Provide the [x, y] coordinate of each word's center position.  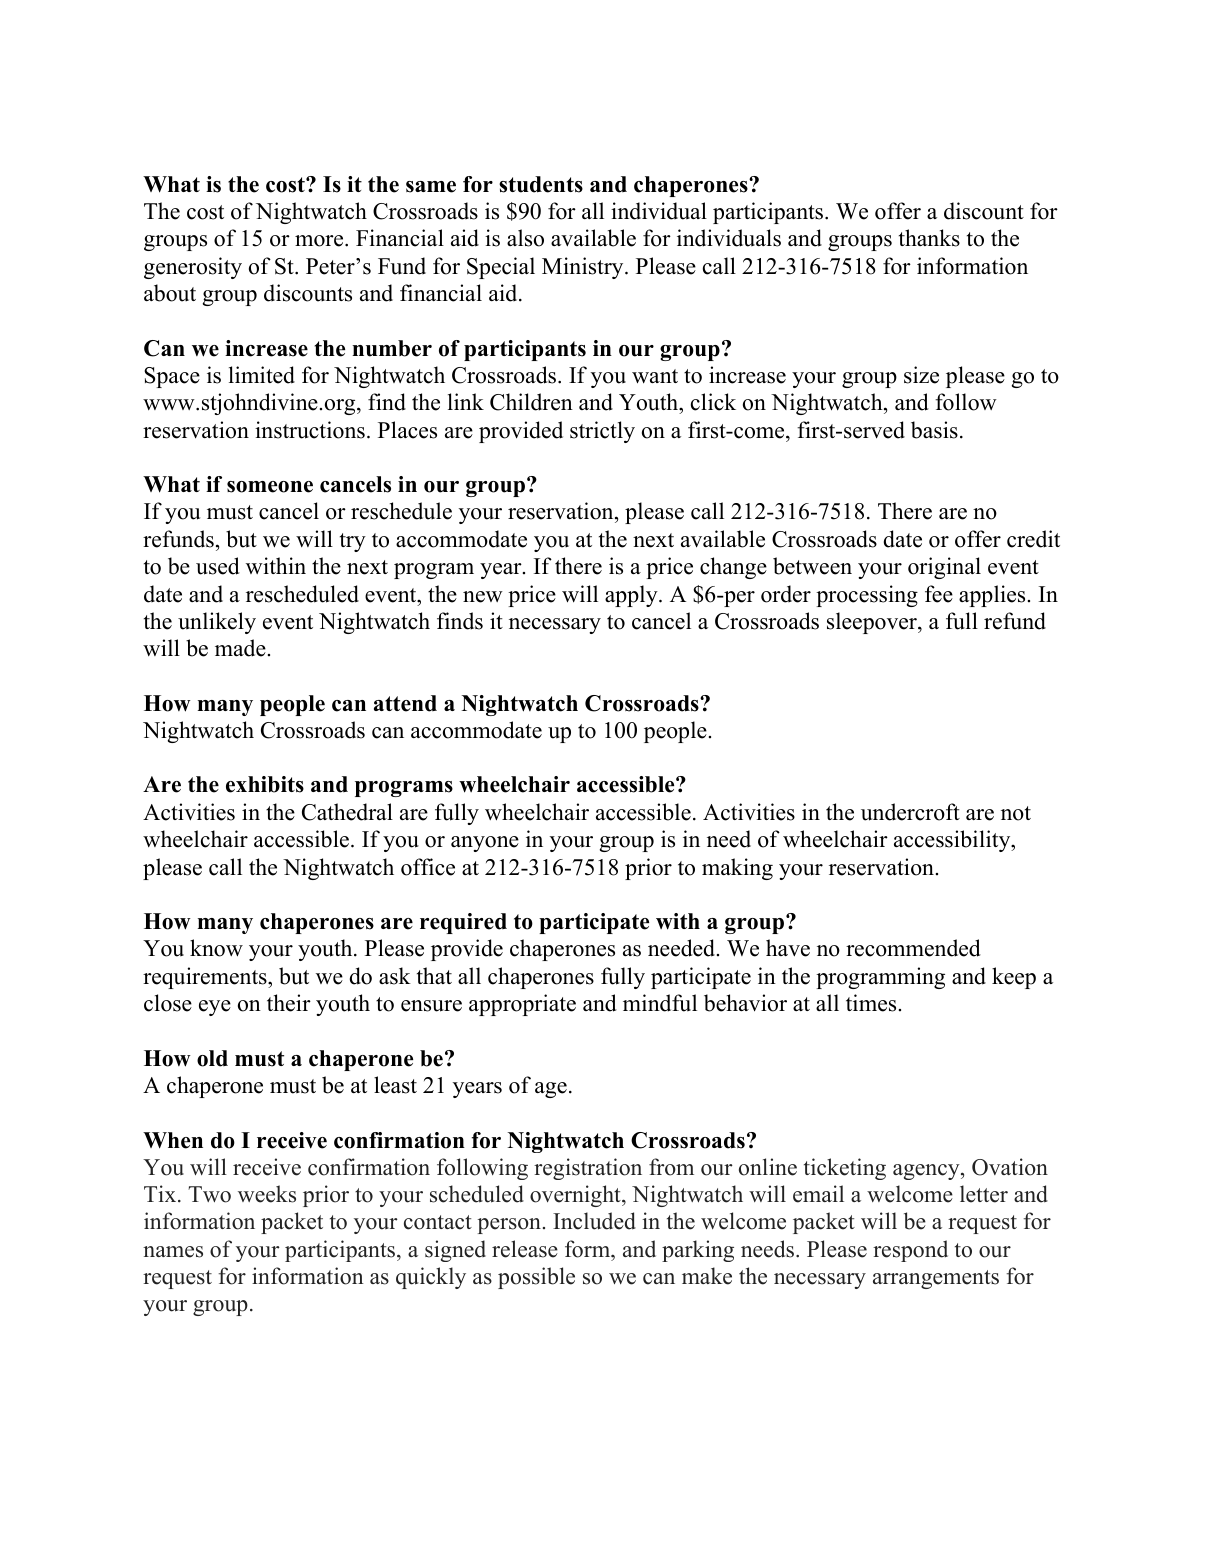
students [541, 184]
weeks [267, 1194]
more [320, 241]
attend [405, 703]
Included [594, 1221]
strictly [602, 432]
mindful [660, 1003]
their [289, 1003]
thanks [929, 238]
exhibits [265, 784]
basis [934, 430]
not [1016, 813]
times [871, 1003]
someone [270, 487]
